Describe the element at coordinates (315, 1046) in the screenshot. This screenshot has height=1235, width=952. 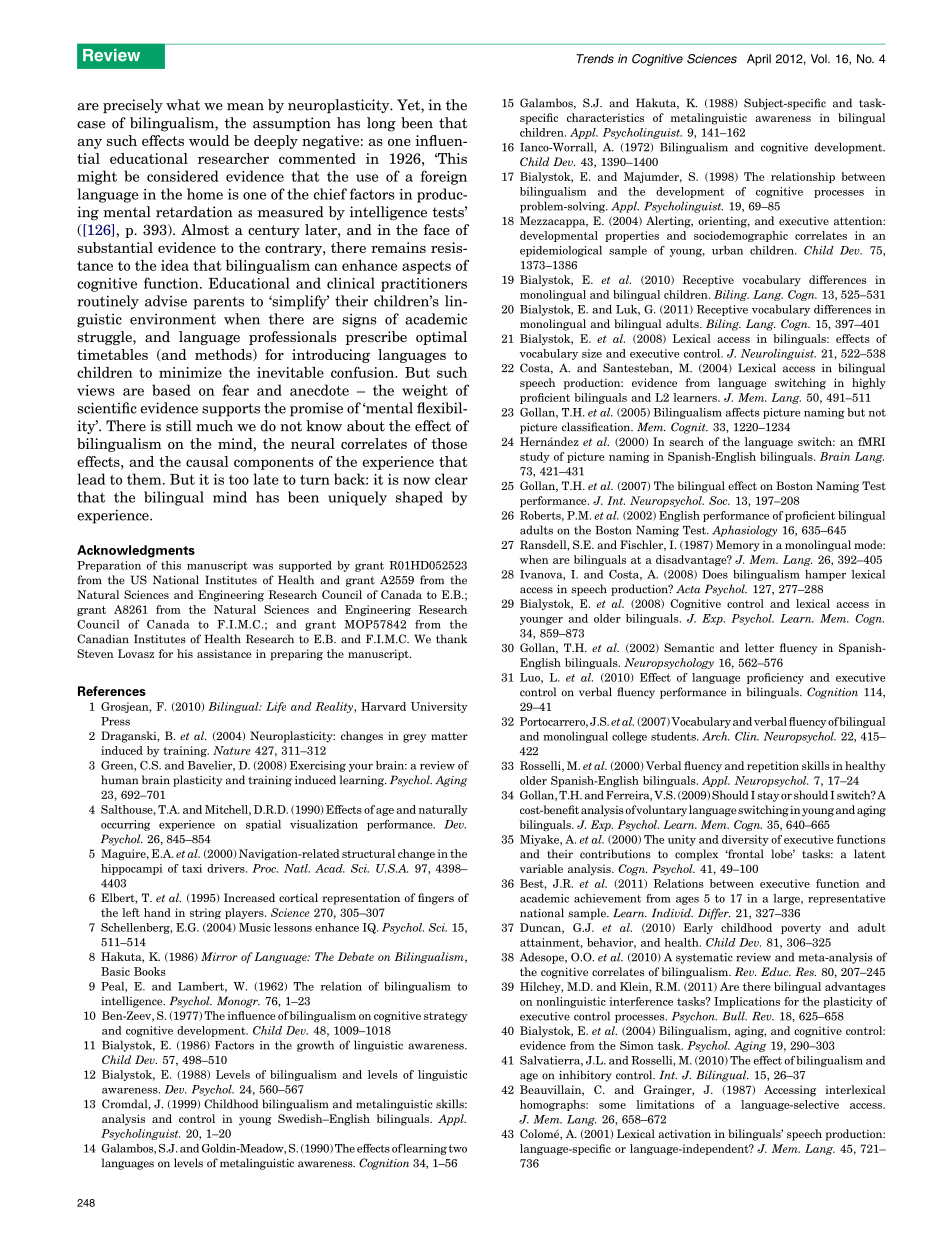
I see `growth` at that location.
